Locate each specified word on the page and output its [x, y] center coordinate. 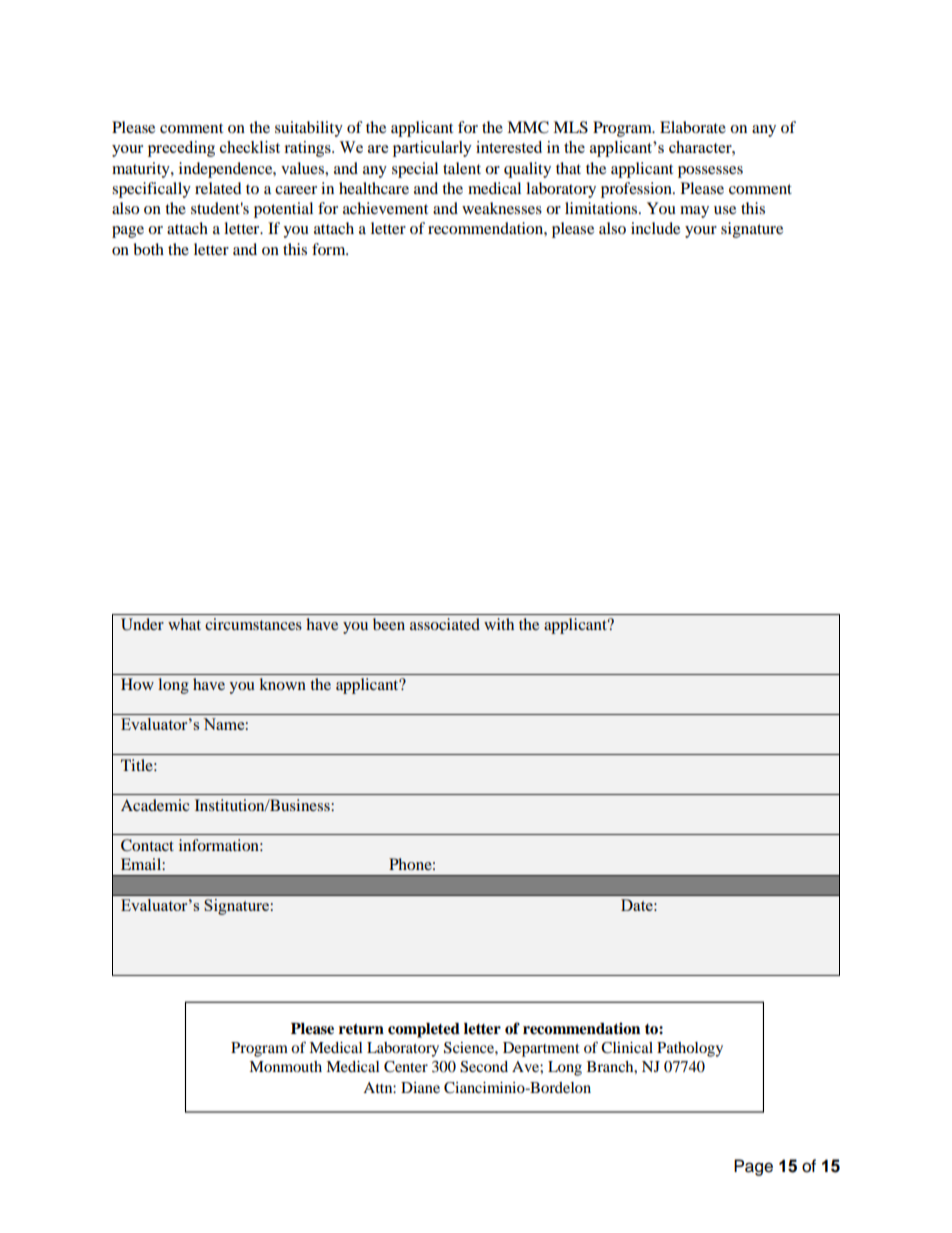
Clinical [627, 1048]
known [282, 684]
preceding [181, 149]
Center [406, 1067]
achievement [385, 208]
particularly [432, 149]
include [655, 228]
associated [445, 624]
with [499, 624]
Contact [147, 845]
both [148, 249]
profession [637, 190]
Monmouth [285, 1066]
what [184, 624]
